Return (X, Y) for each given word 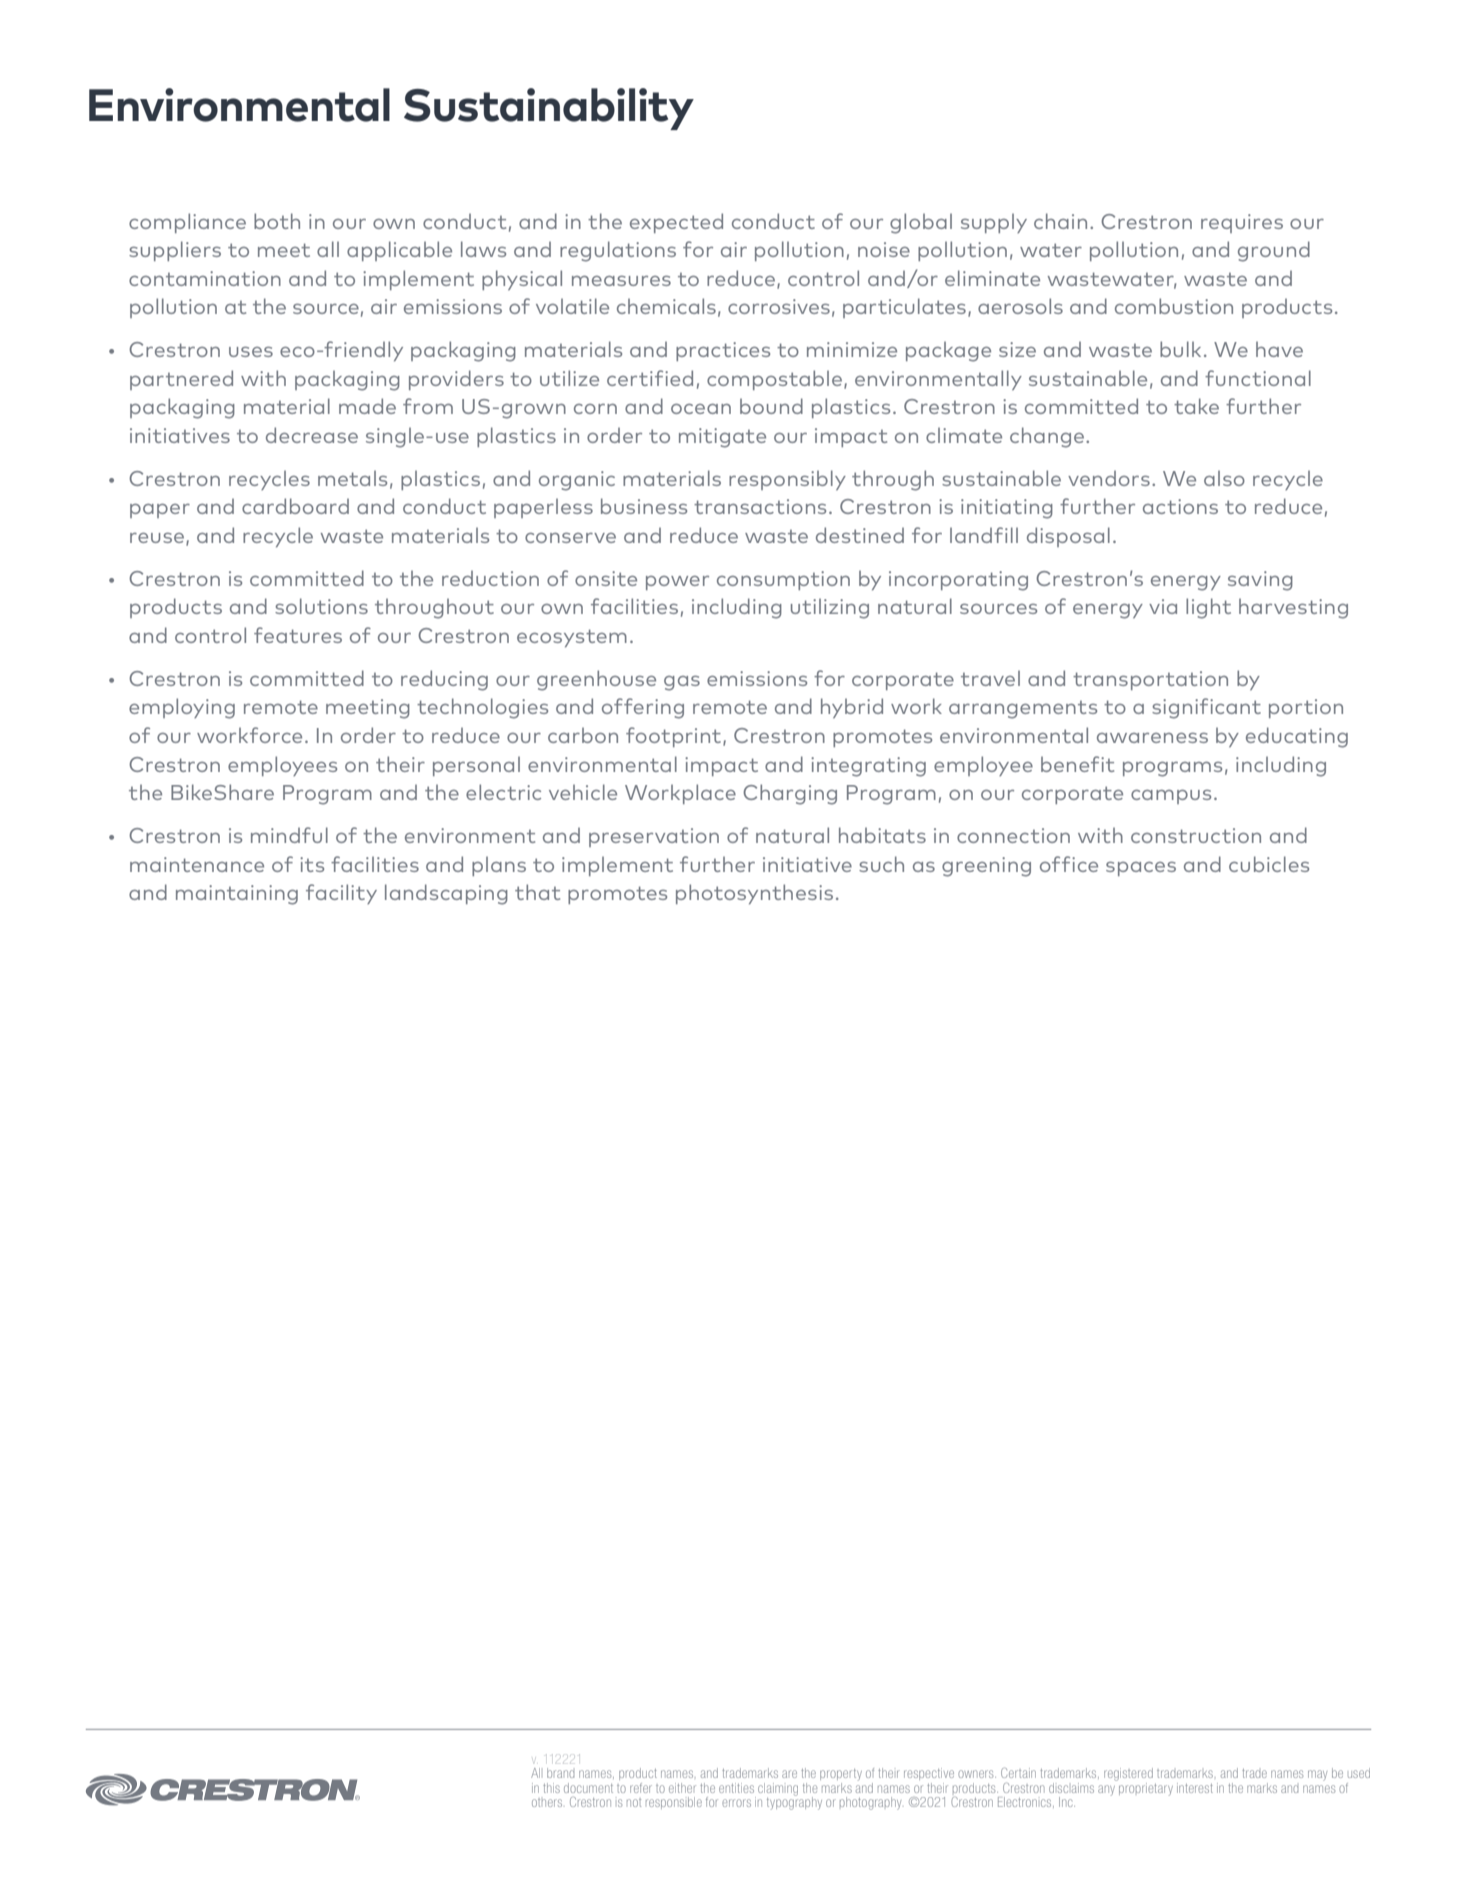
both (277, 221)
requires (1242, 223)
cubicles (1269, 864)
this (551, 1788)
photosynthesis (754, 894)
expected (676, 223)
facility (341, 894)
